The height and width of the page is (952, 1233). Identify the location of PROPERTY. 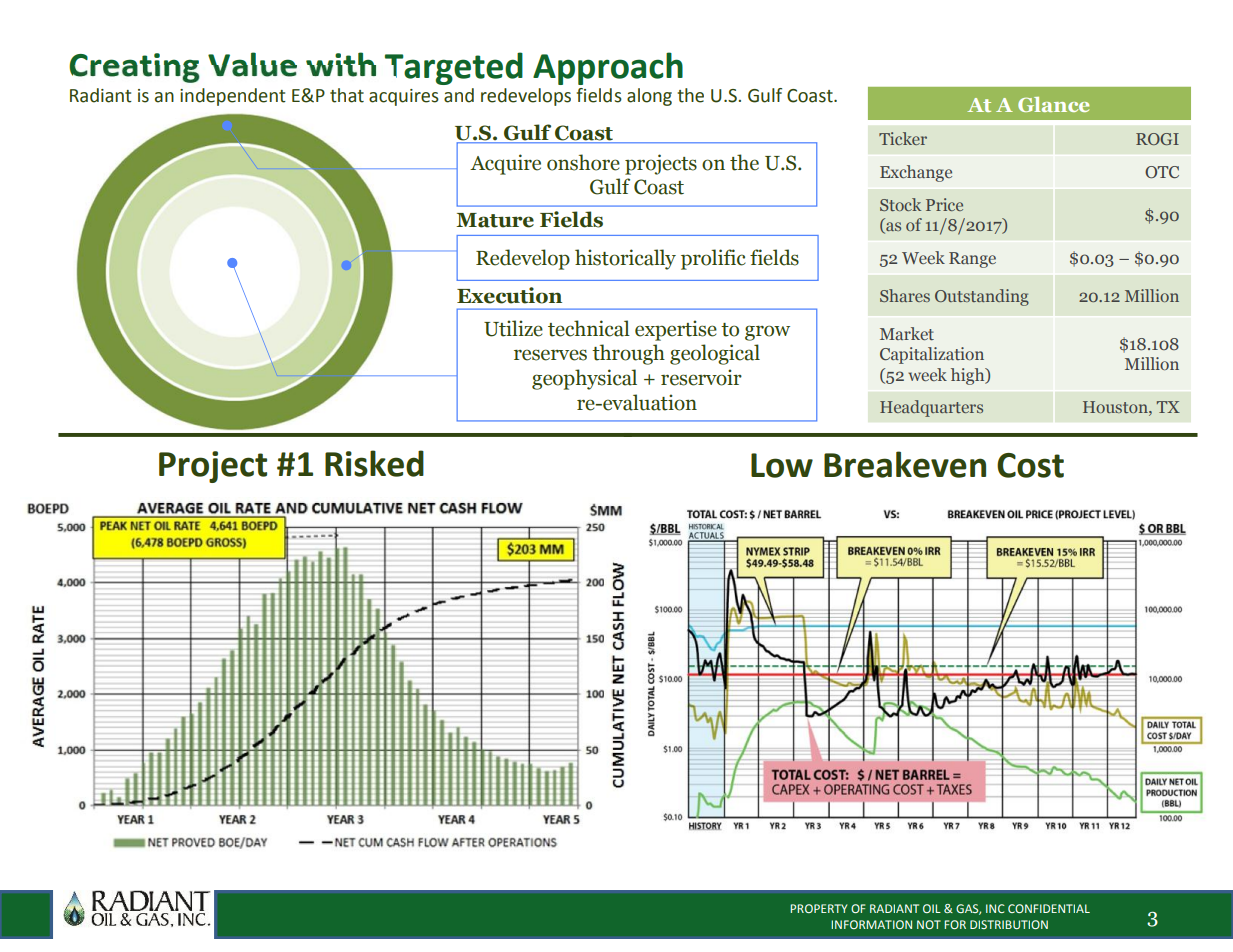
(818, 908).
